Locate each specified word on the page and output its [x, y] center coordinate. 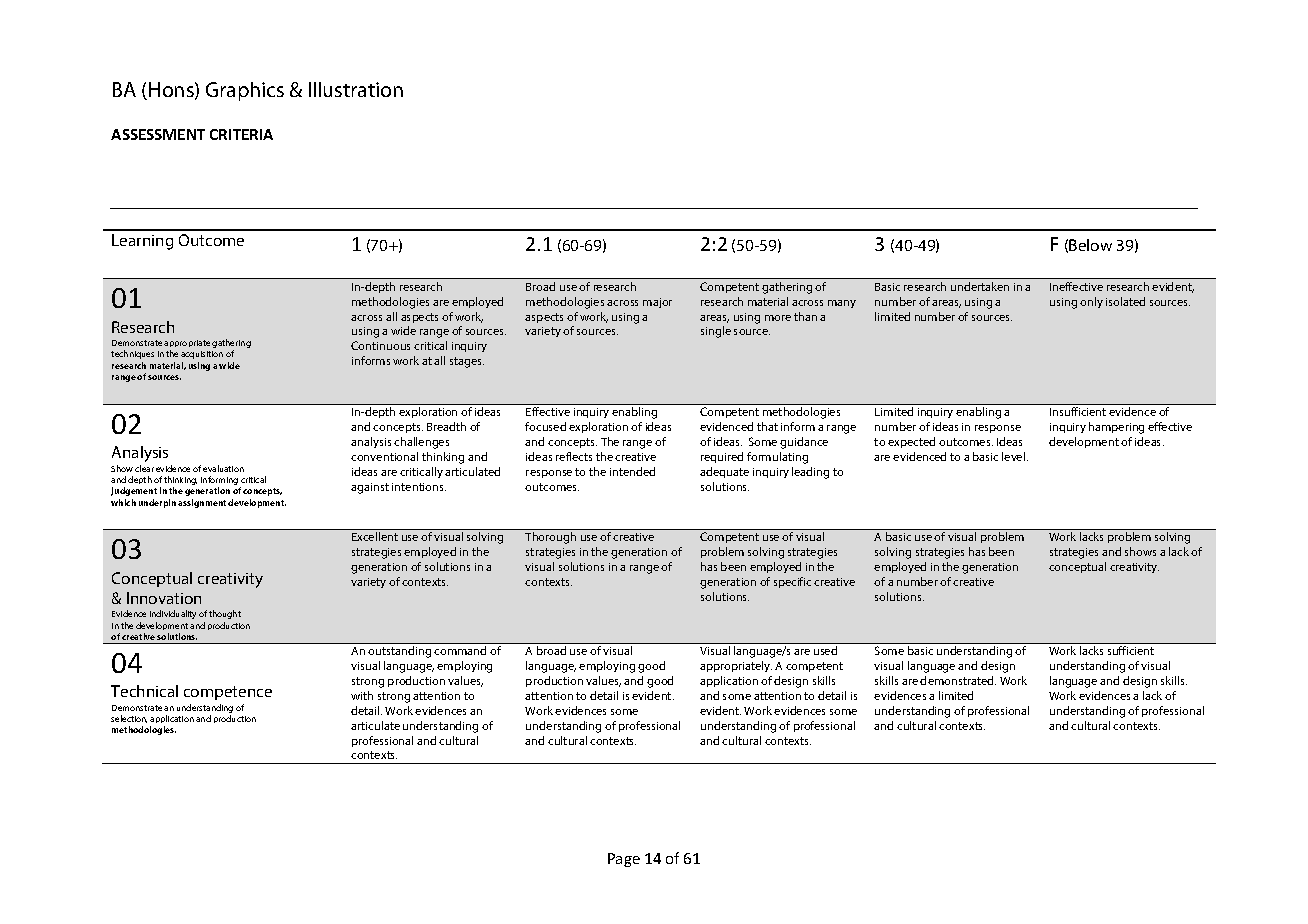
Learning [142, 242]
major [657, 303]
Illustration [356, 89]
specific [792, 582]
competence [228, 693]
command [460, 650]
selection [129, 719]
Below [1090, 245]
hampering [1116, 428]
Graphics [245, 91]
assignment [203, 503]
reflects [574, 456]
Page [624, 860]
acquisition [202, 355]
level [1015, 456]
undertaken [980, 286]
